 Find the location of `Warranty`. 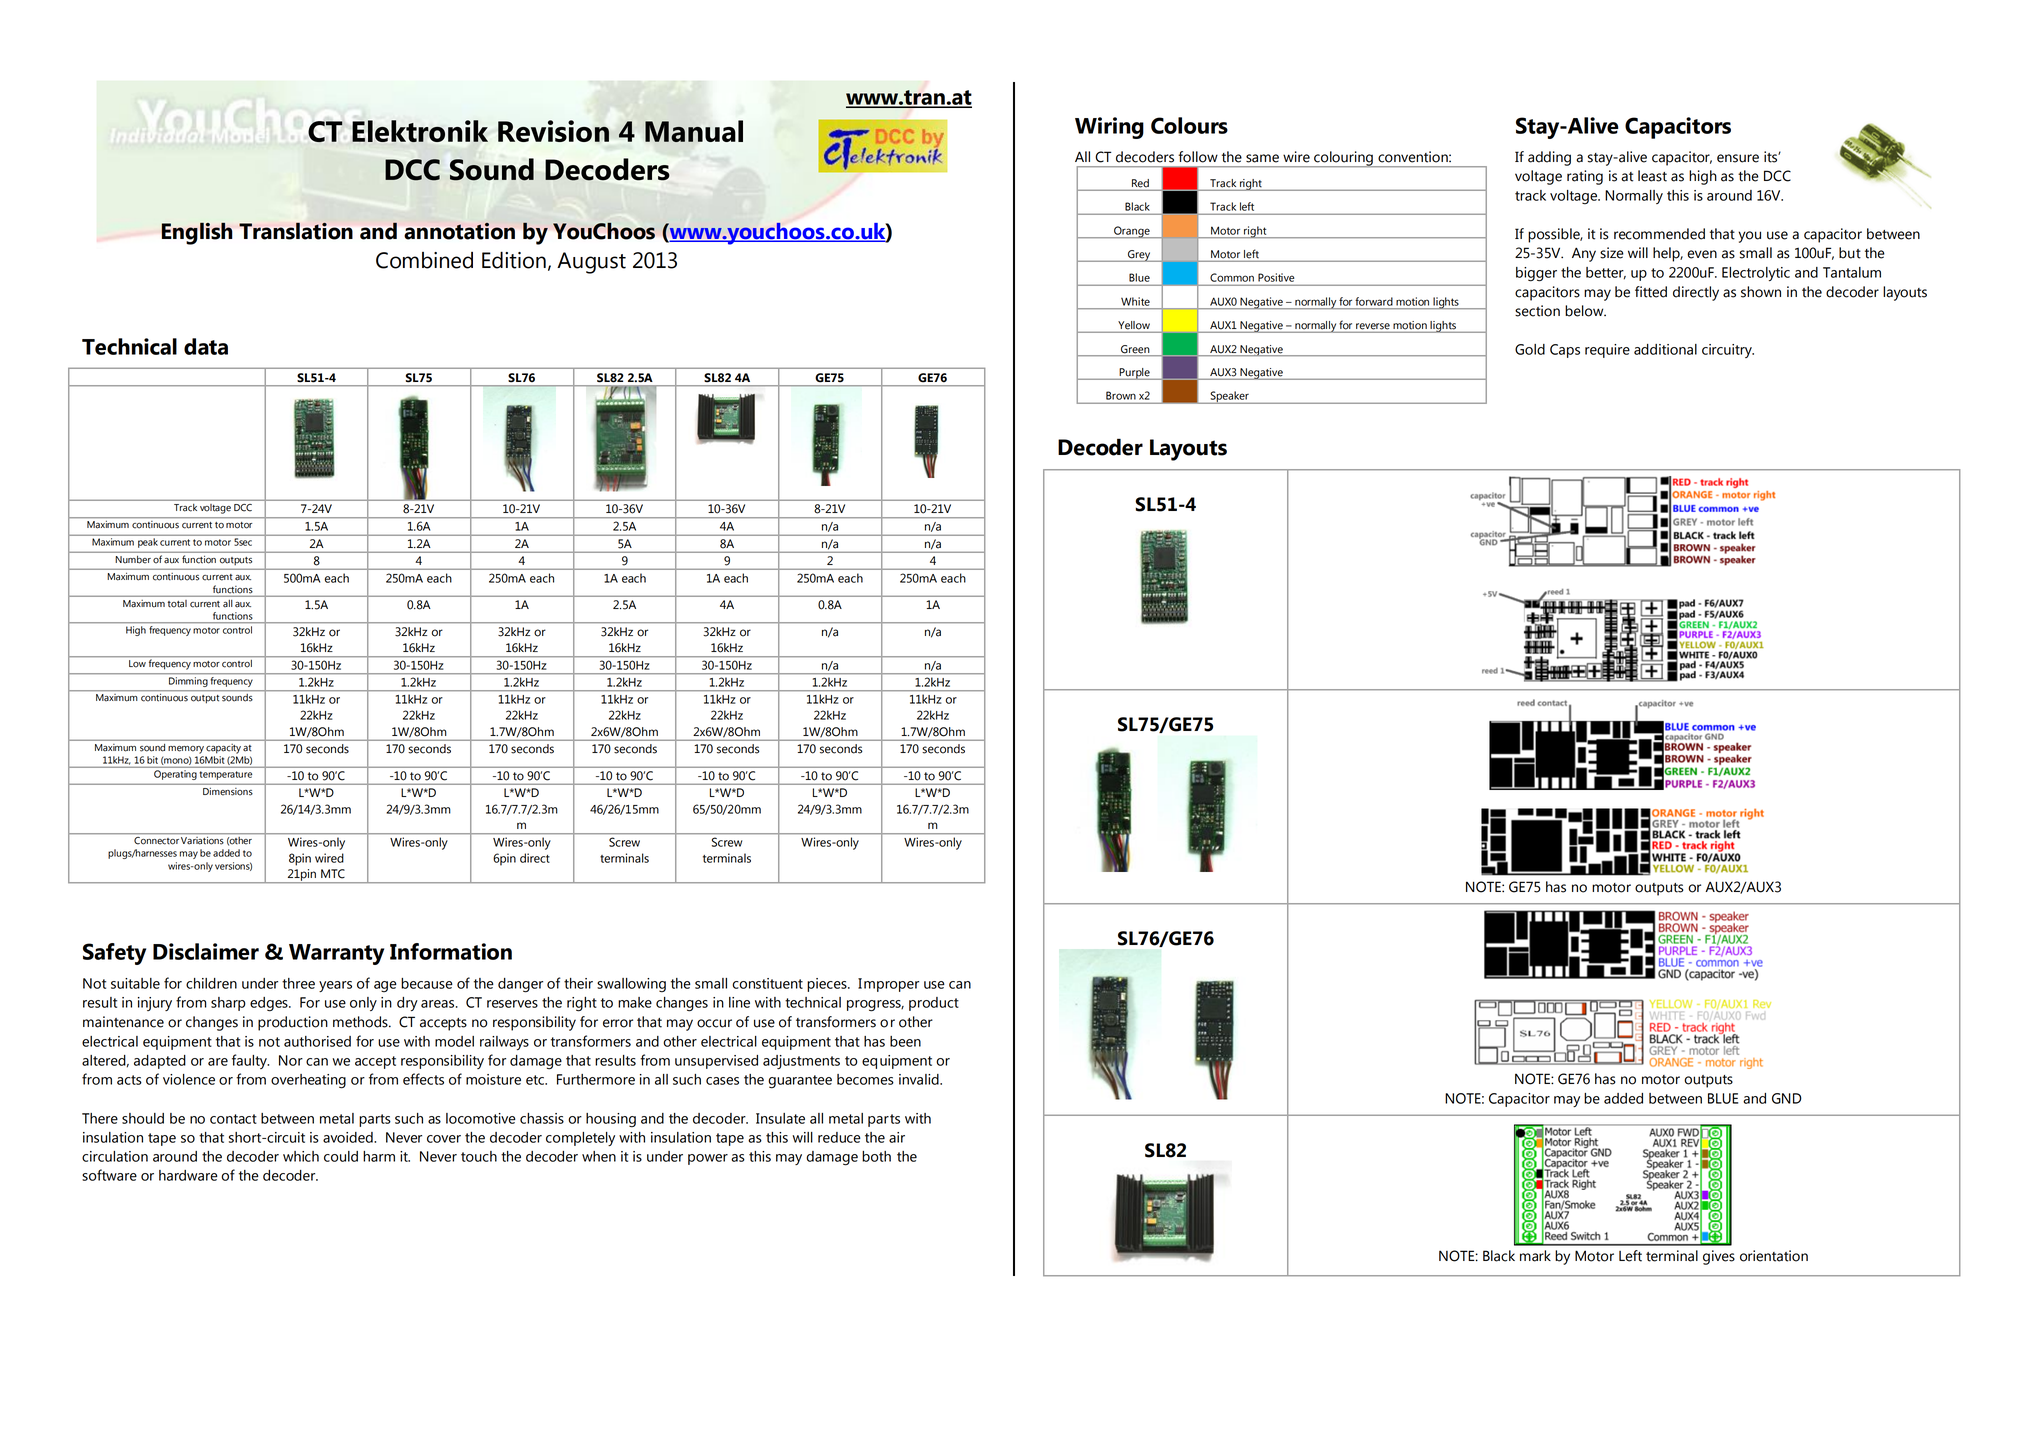

Warranty is located at coordinates (336, 954).
